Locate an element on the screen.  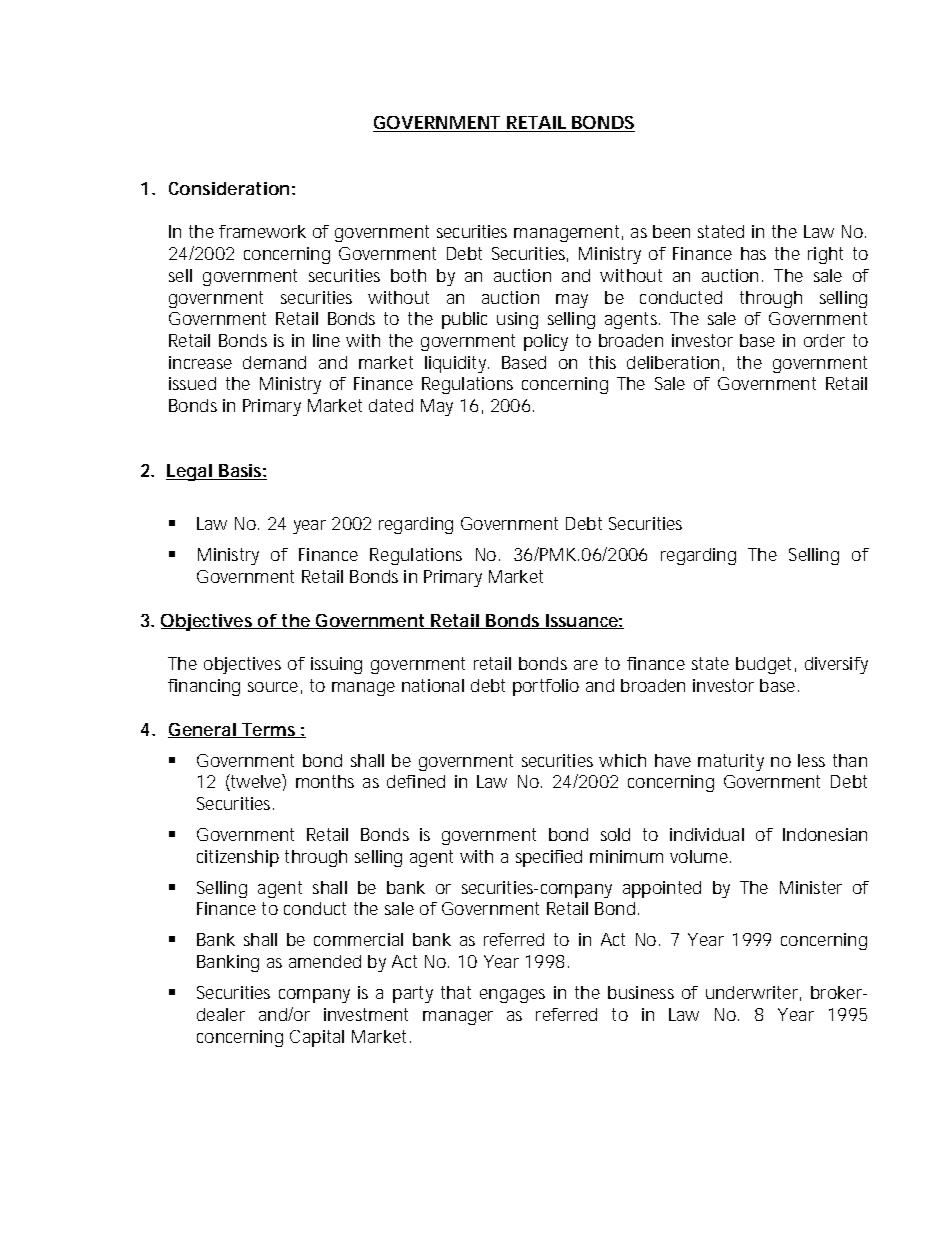
engages is located at coordinates (512, 996).
